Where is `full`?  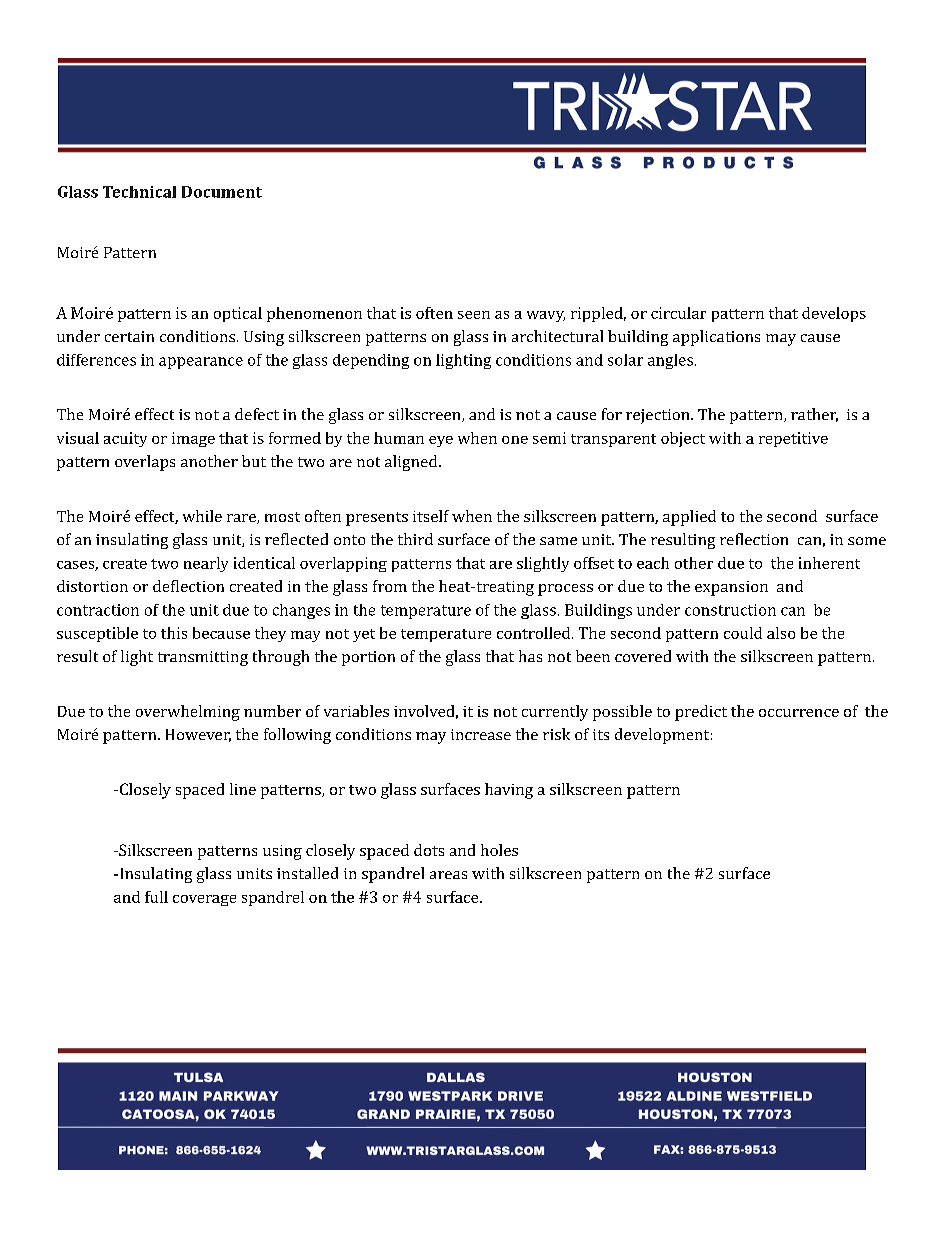 full is located at coordinates (156, 897).
